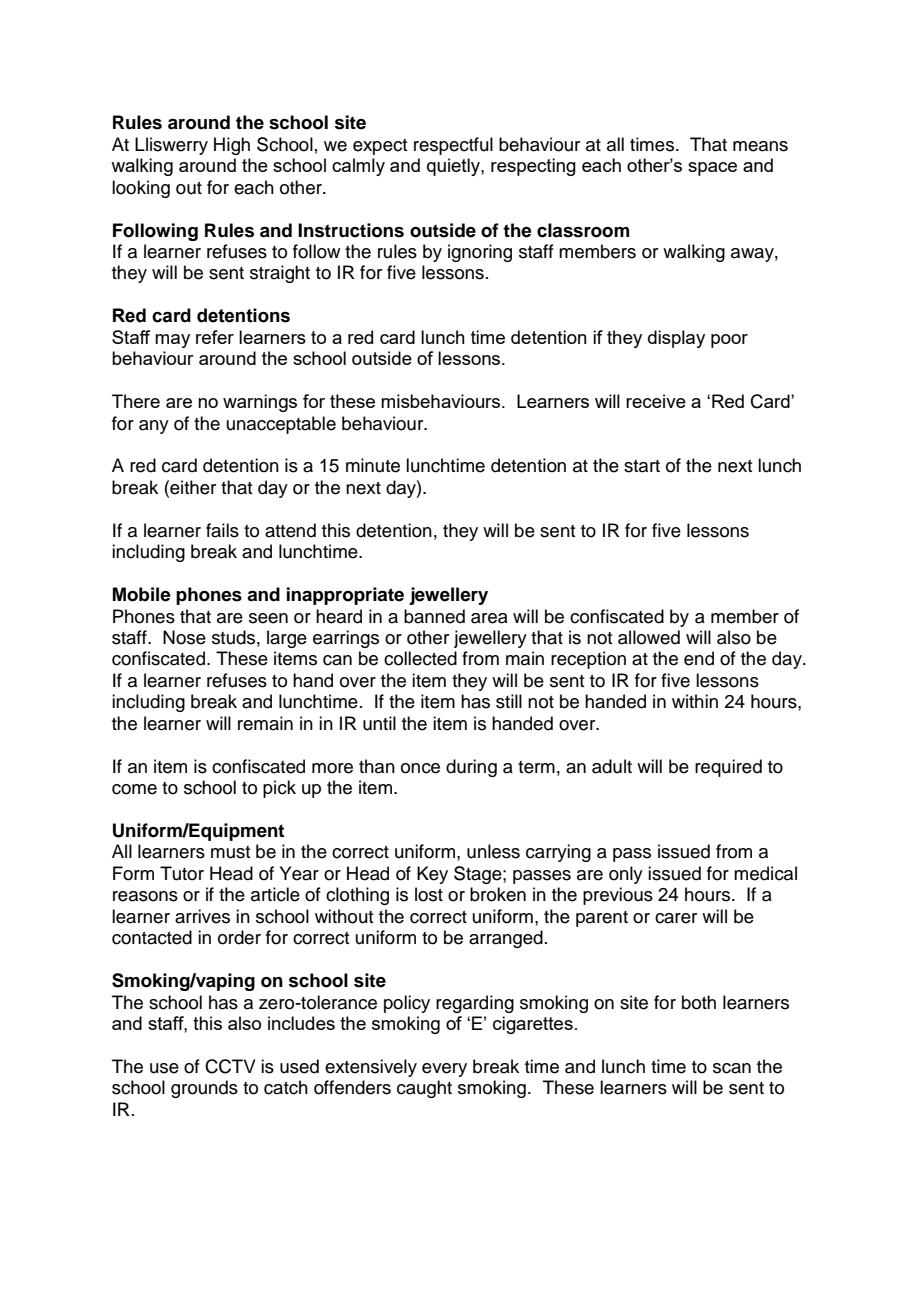  What do you see at coordinates (230, 1066) in the page?
I see `CCTV` at bounding box center [230, 1066].
